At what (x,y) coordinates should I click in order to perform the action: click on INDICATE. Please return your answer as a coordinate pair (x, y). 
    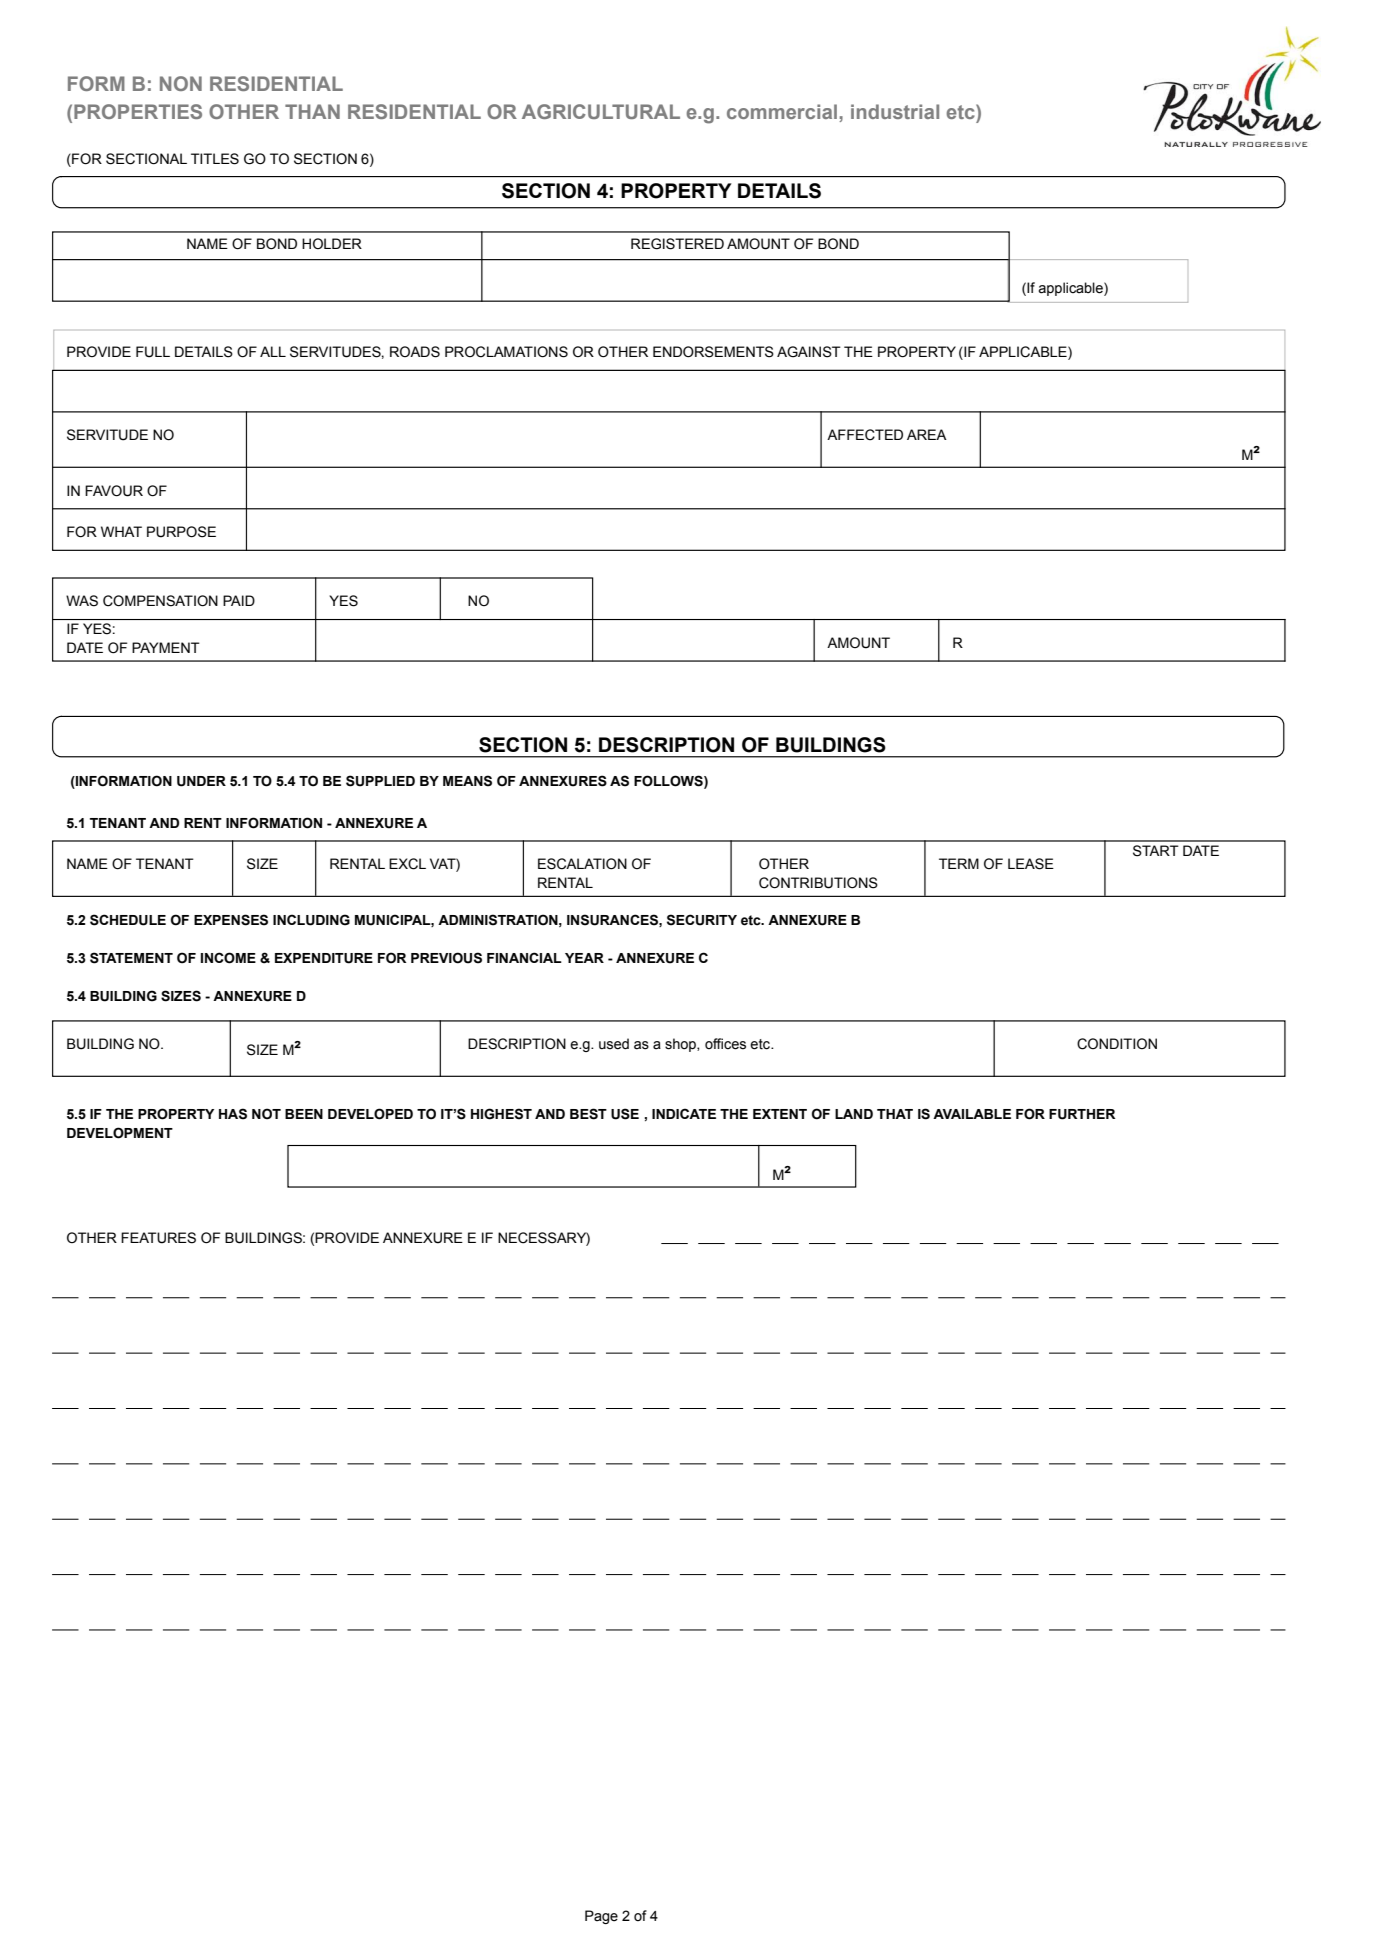
    Looking at the image, I should click on (684, 1113).
